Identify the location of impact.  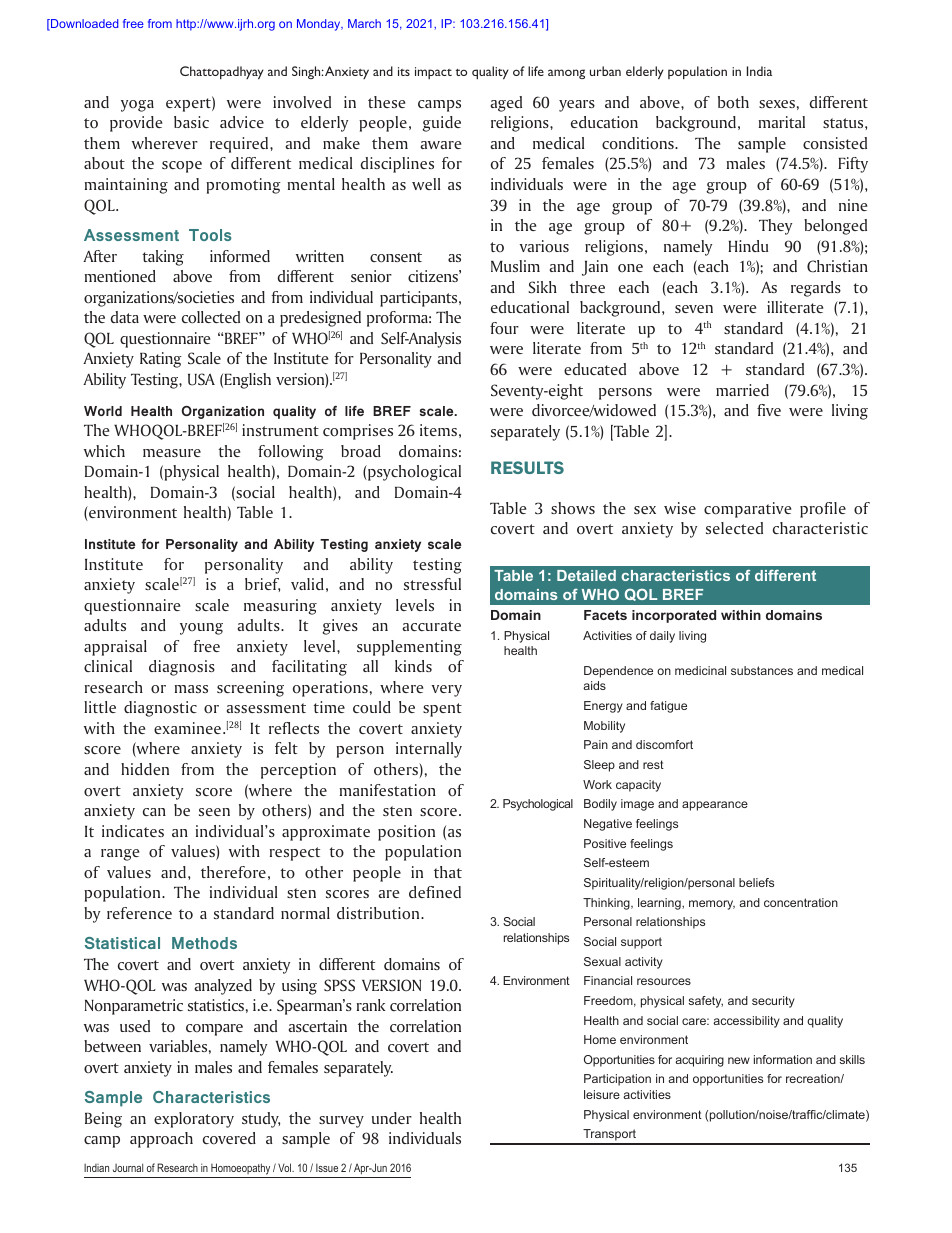
(433, 73).
